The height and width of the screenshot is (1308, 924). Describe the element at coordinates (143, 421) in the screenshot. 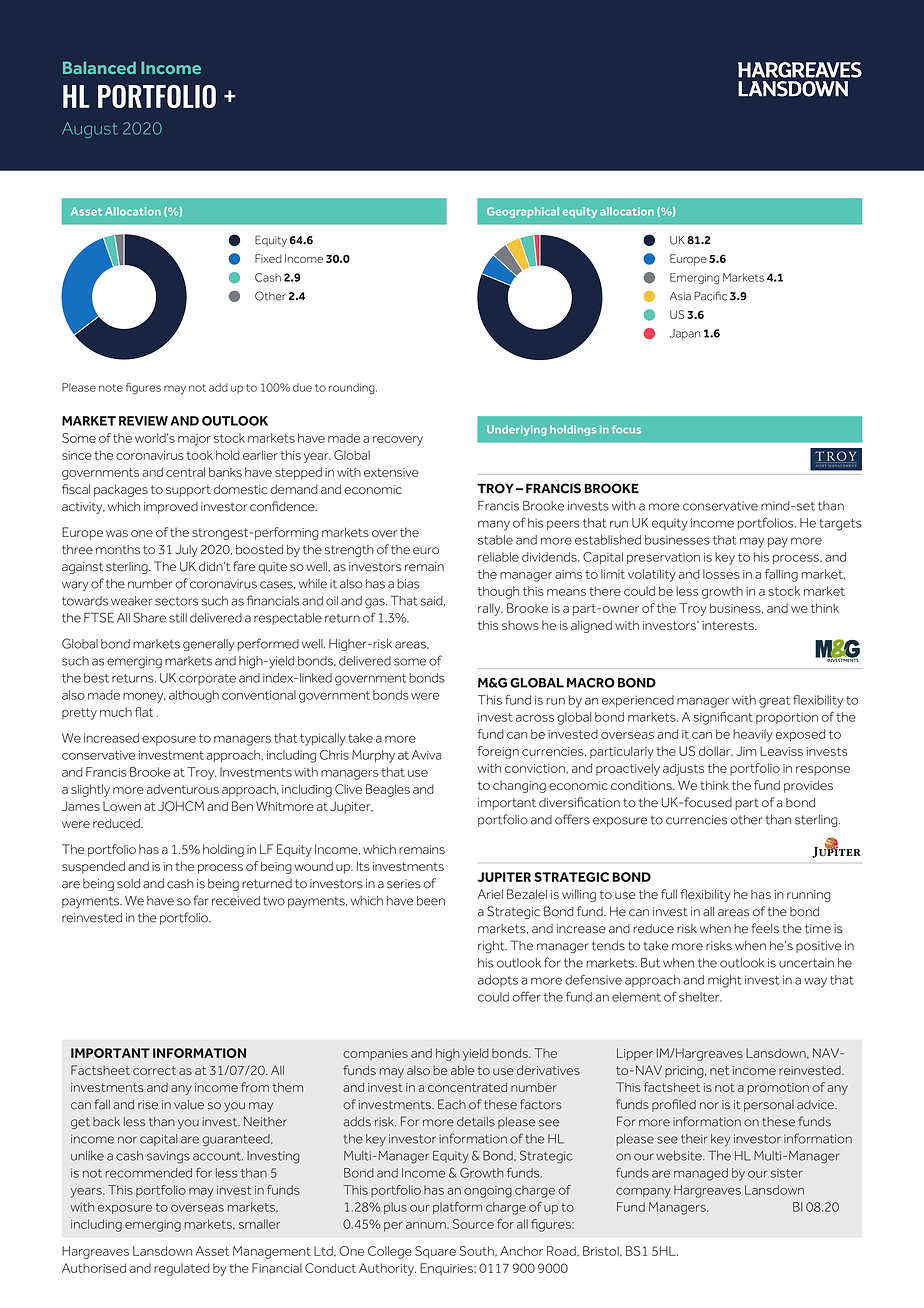

I see `REVIEW` at that location.
